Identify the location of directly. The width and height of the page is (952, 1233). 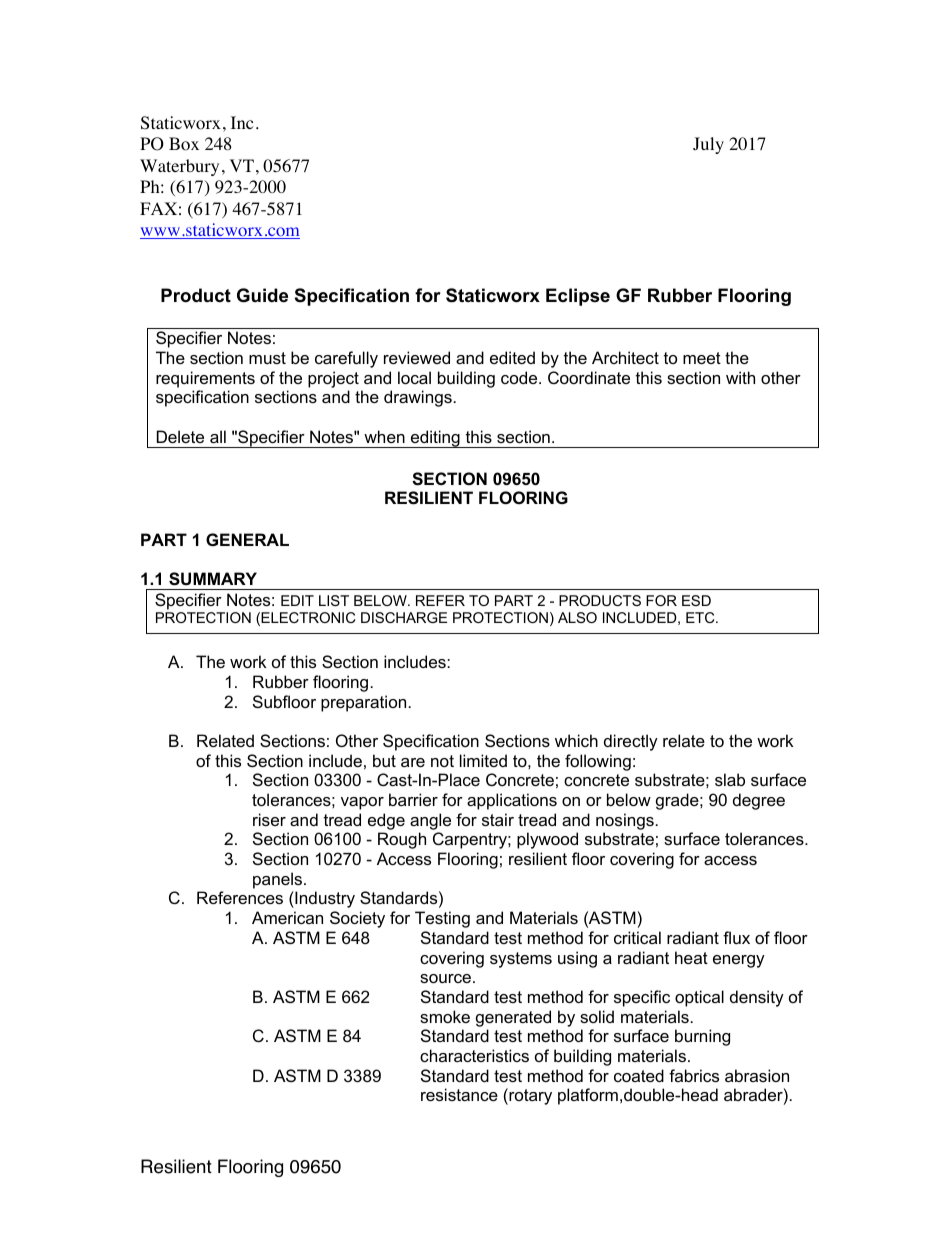
(631, 742).
